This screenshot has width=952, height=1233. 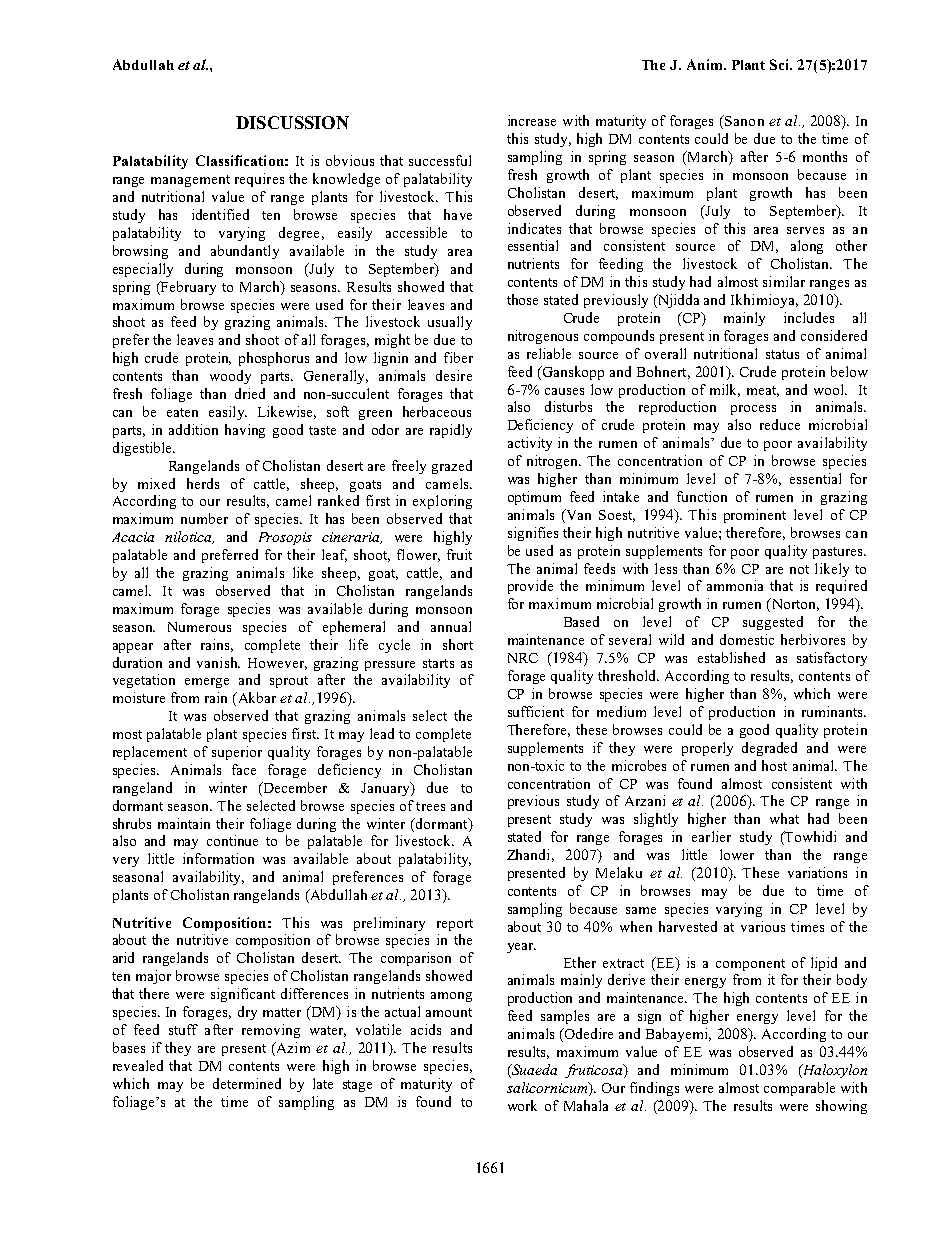 What do you see at coordinates (193, 429) in the screenshot?
I see `addition` at bounding box center [193, 429].
